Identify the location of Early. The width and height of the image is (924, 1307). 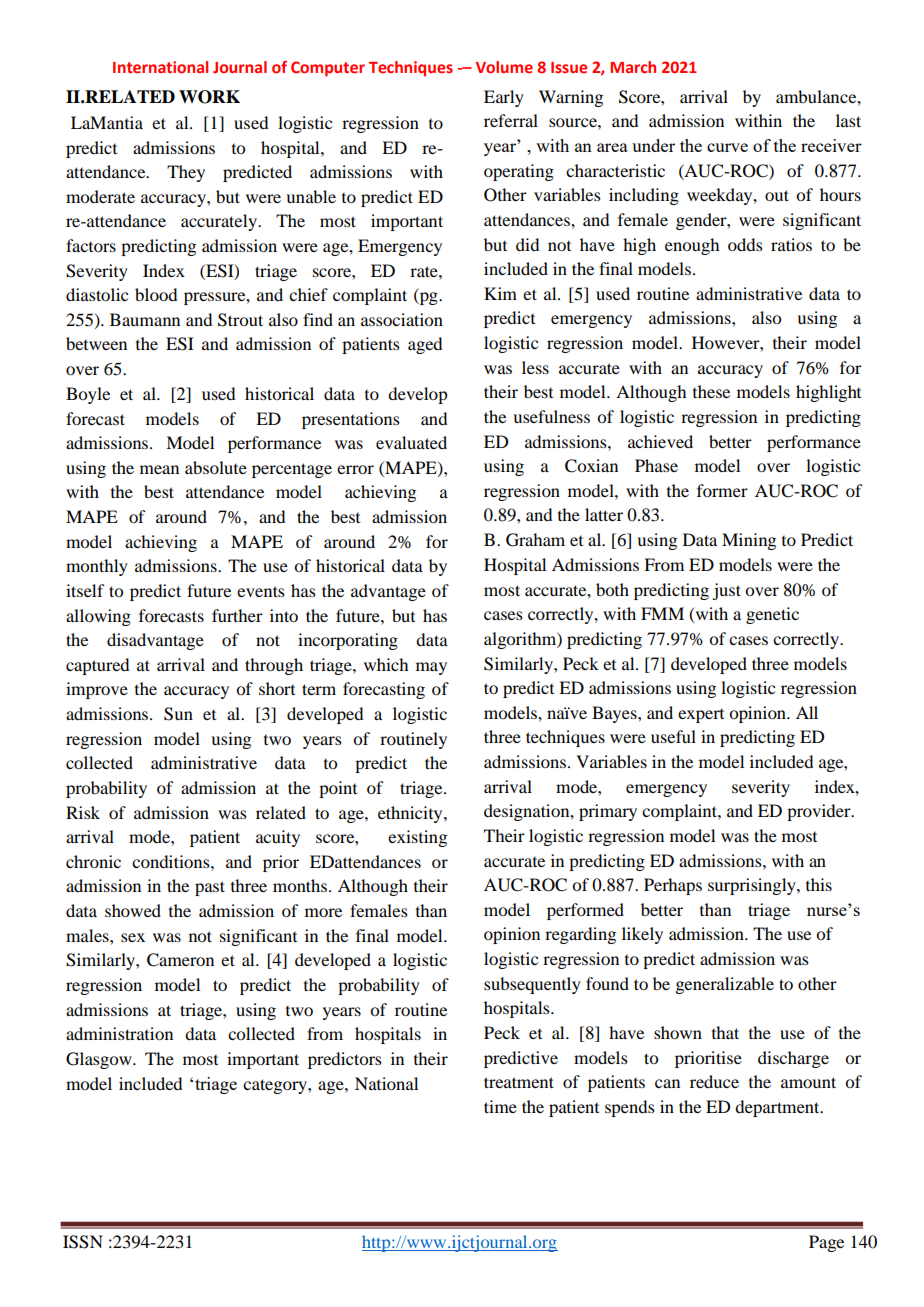
(504, 98).
